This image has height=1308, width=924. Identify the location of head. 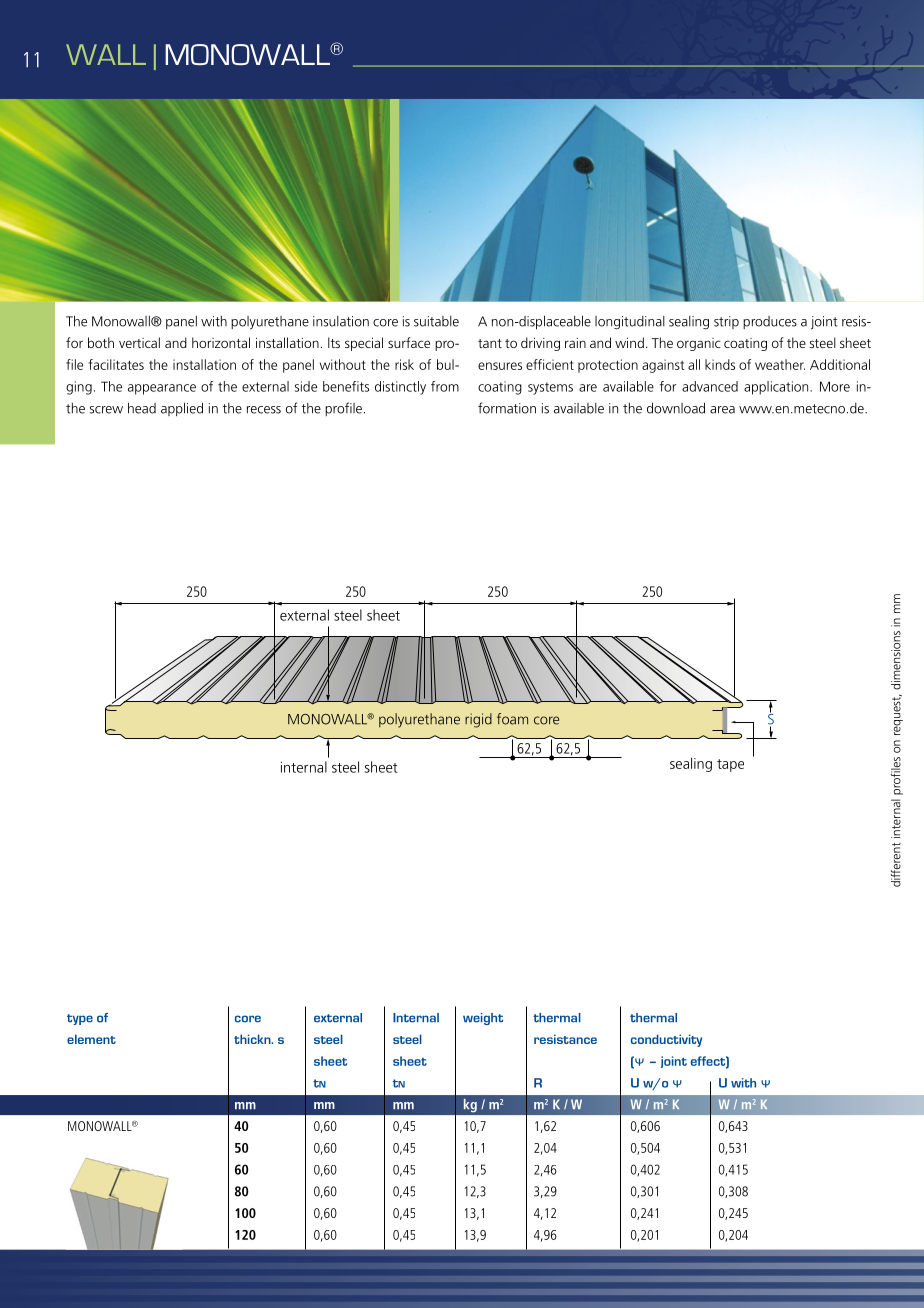
(142, 408).
